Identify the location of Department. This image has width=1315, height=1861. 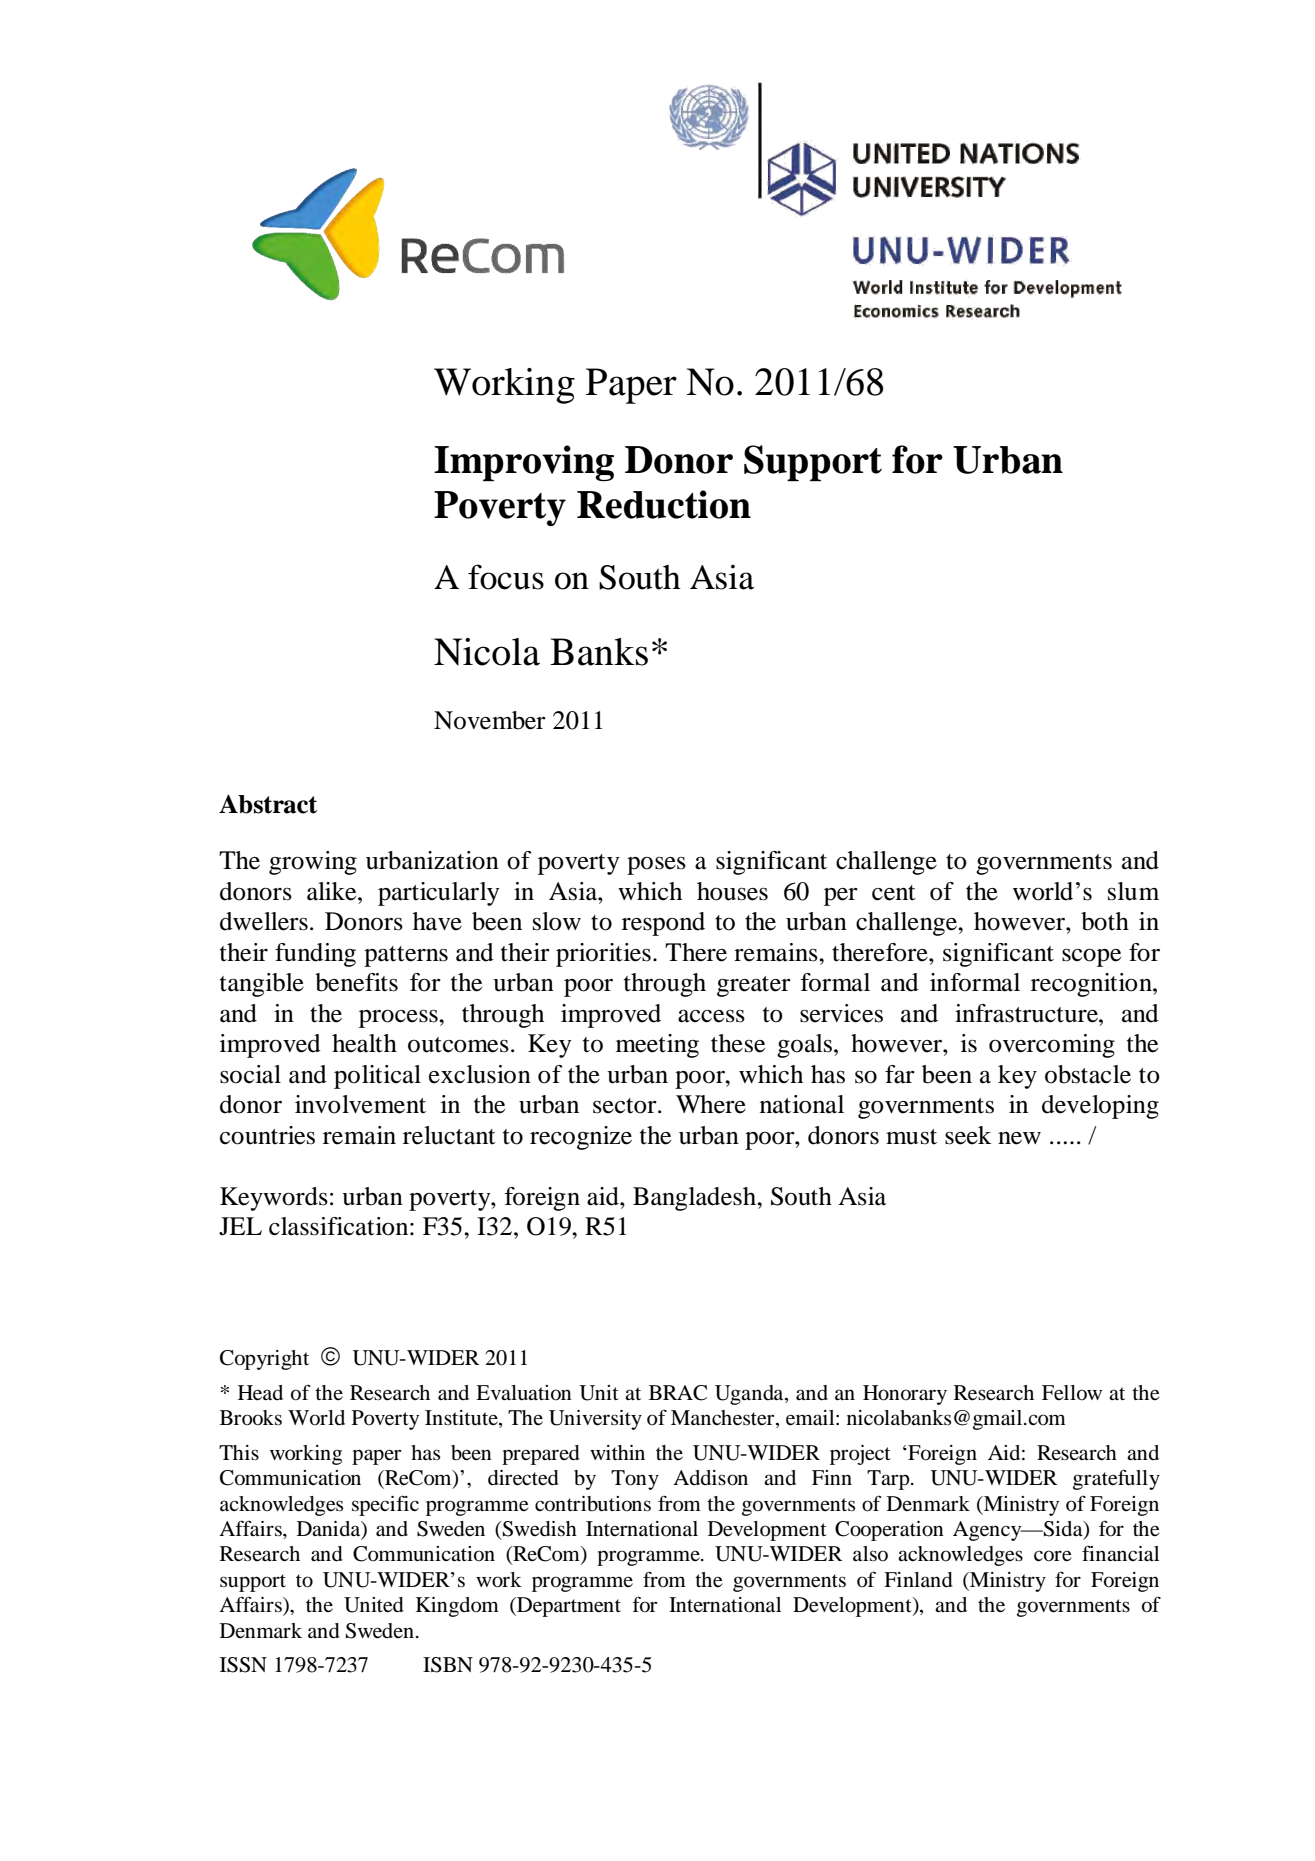
(568, 1607).
